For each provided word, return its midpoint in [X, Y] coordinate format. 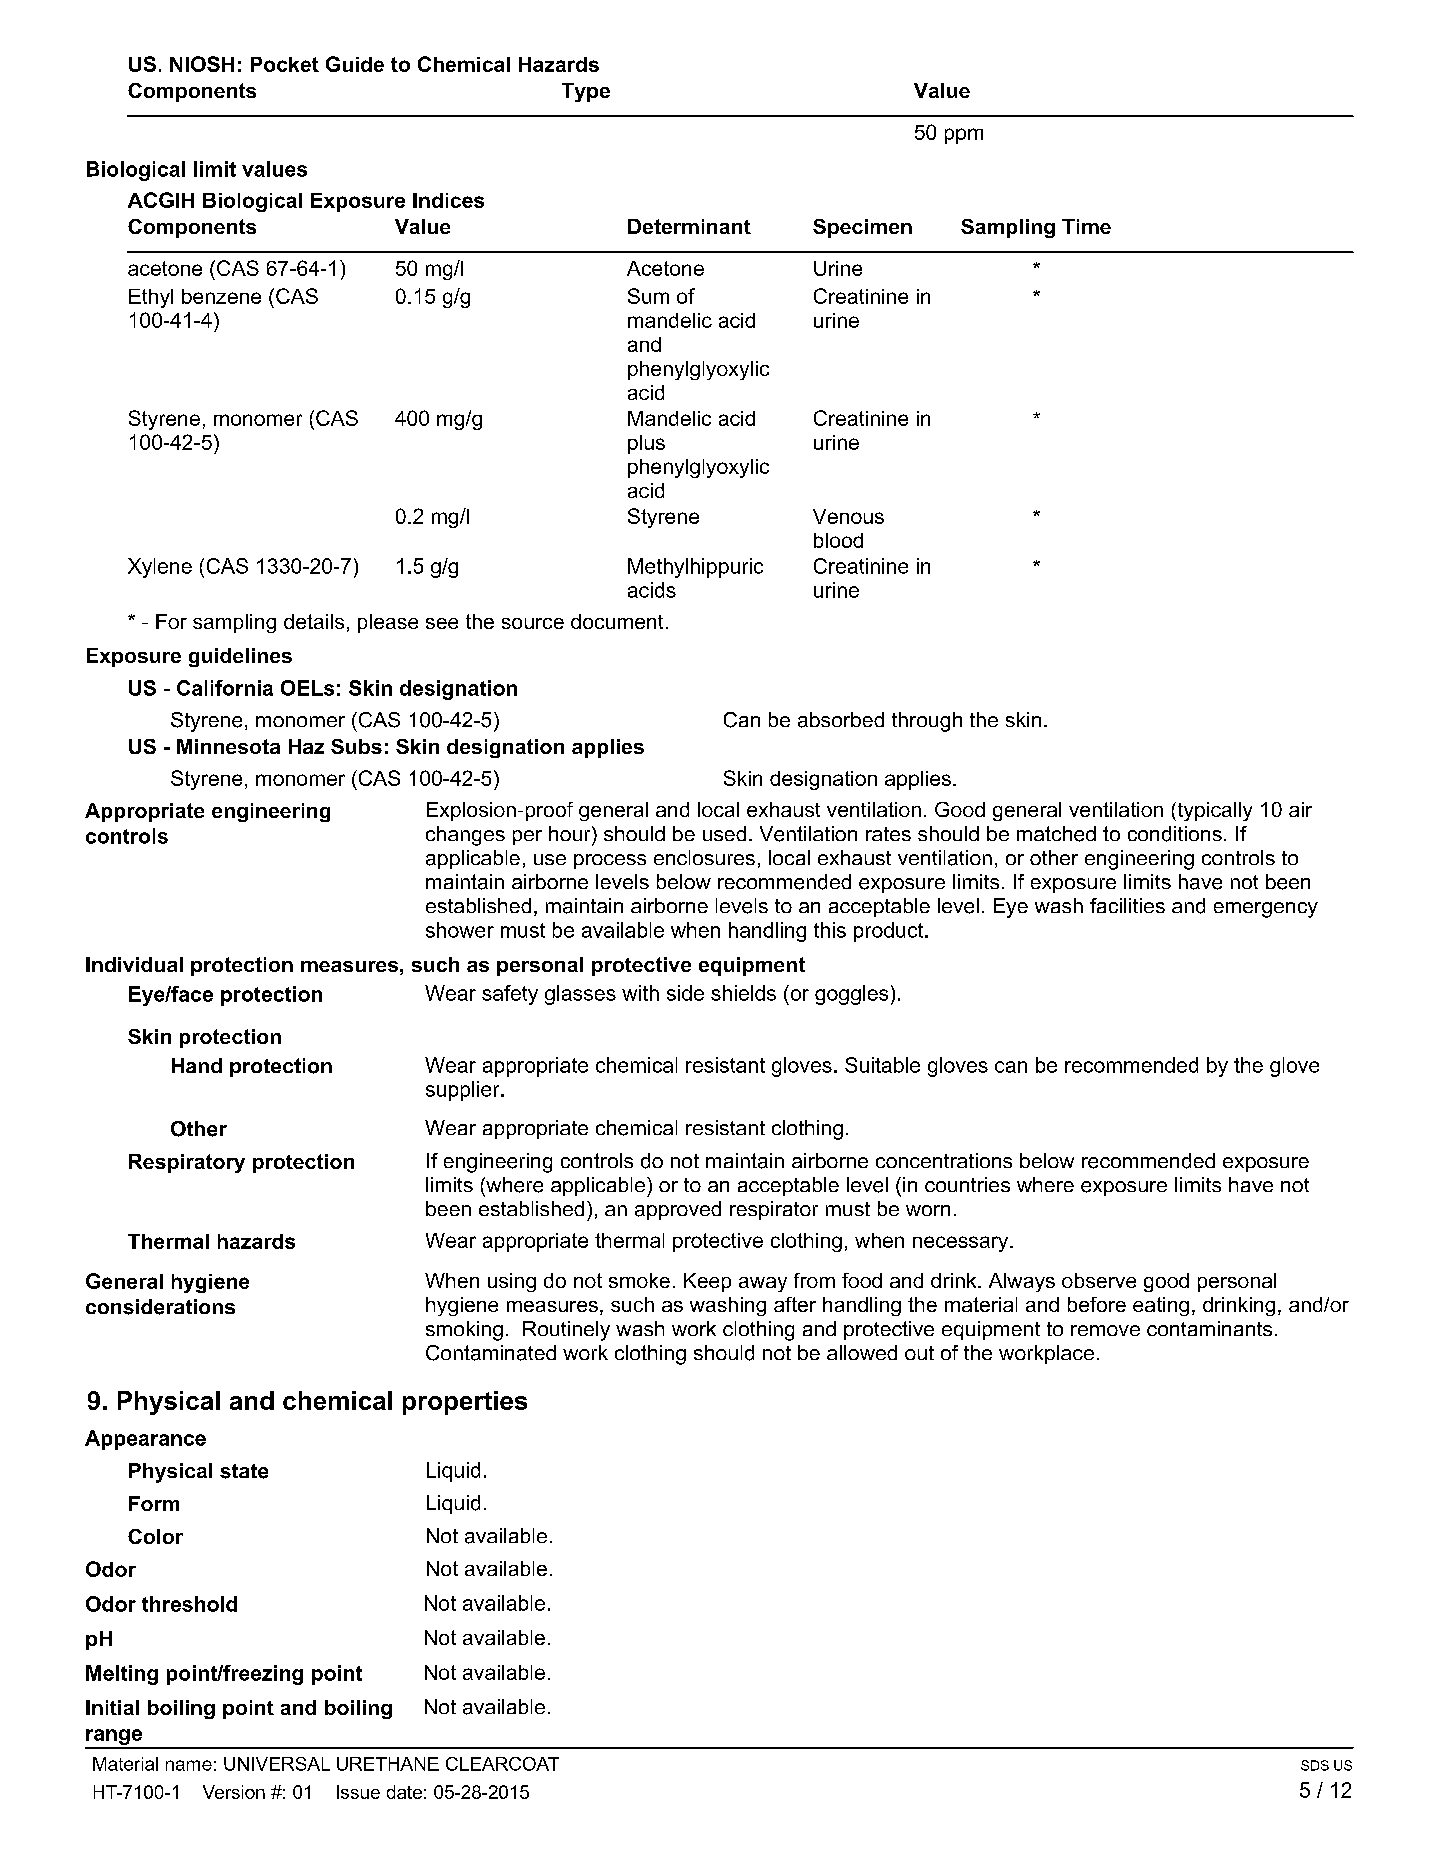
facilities [1127, 905]
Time [1086, 226]
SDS [1315, 1765]
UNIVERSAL [277, 1764]
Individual [134, 964]
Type [586, 92]
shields [743, 993]
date [404, 1792]
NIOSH [202, 64]
